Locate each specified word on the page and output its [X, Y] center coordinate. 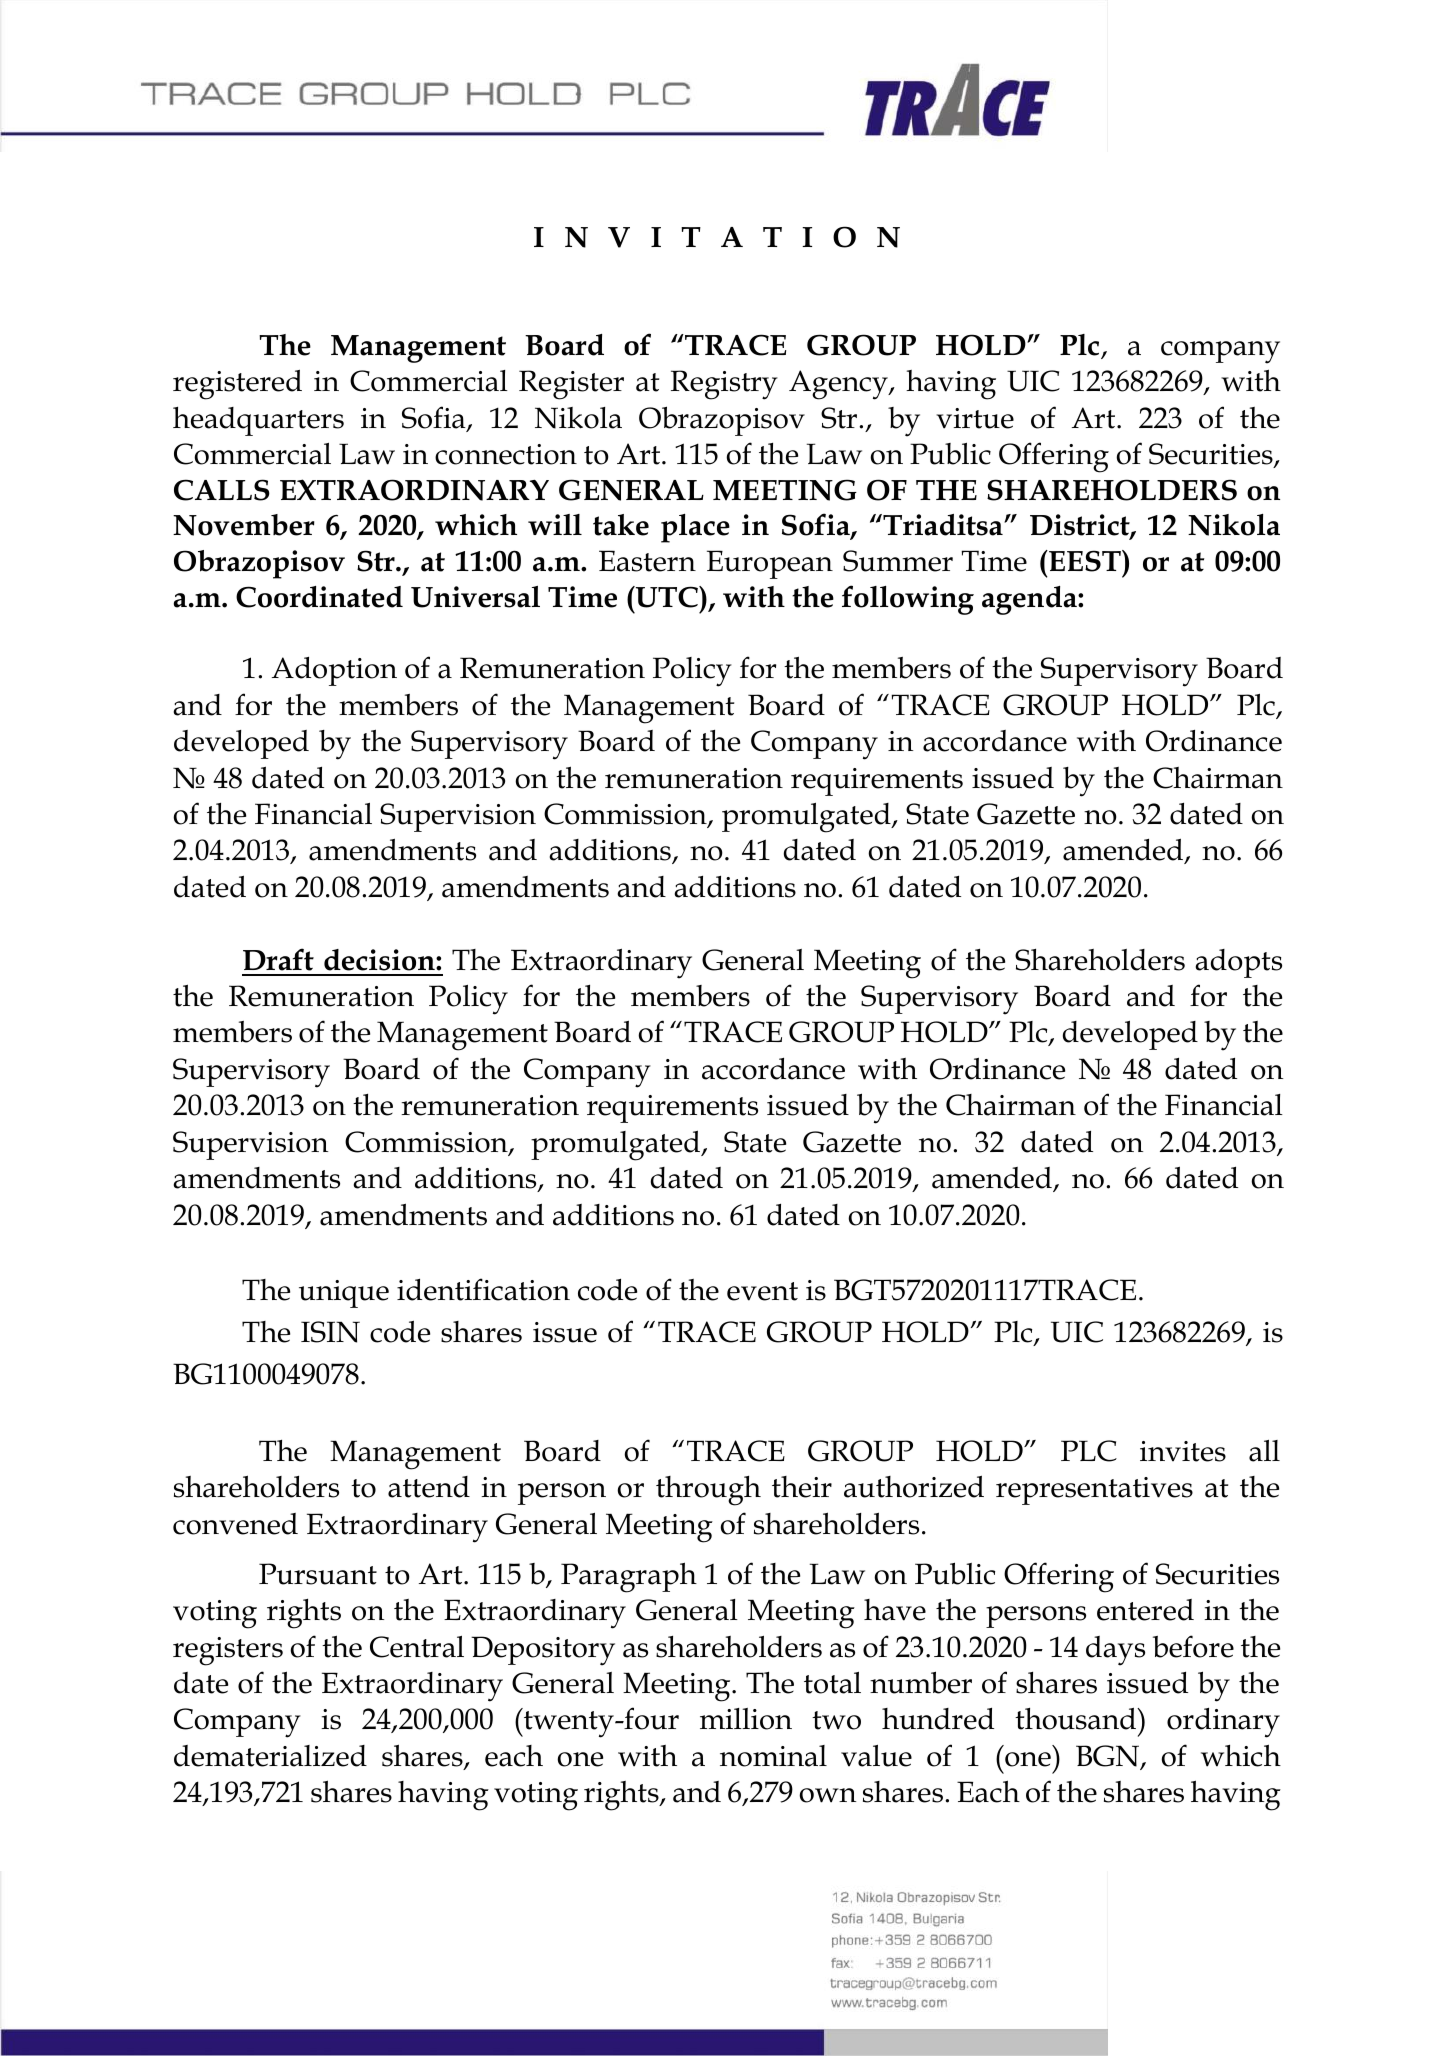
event [762, 1291]
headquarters [258, 421]
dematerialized [270, 1756]
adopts [1238, 963]
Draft [278, 959]
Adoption [334, 671]
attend [429, 1487]
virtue [975, 418]
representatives [1094, 1491]
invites [1183, 1451]
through [708, 1491]
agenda [1030, 600]
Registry [724, 385]
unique [344, 1294]
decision [380, 960]
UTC [667, 597]
